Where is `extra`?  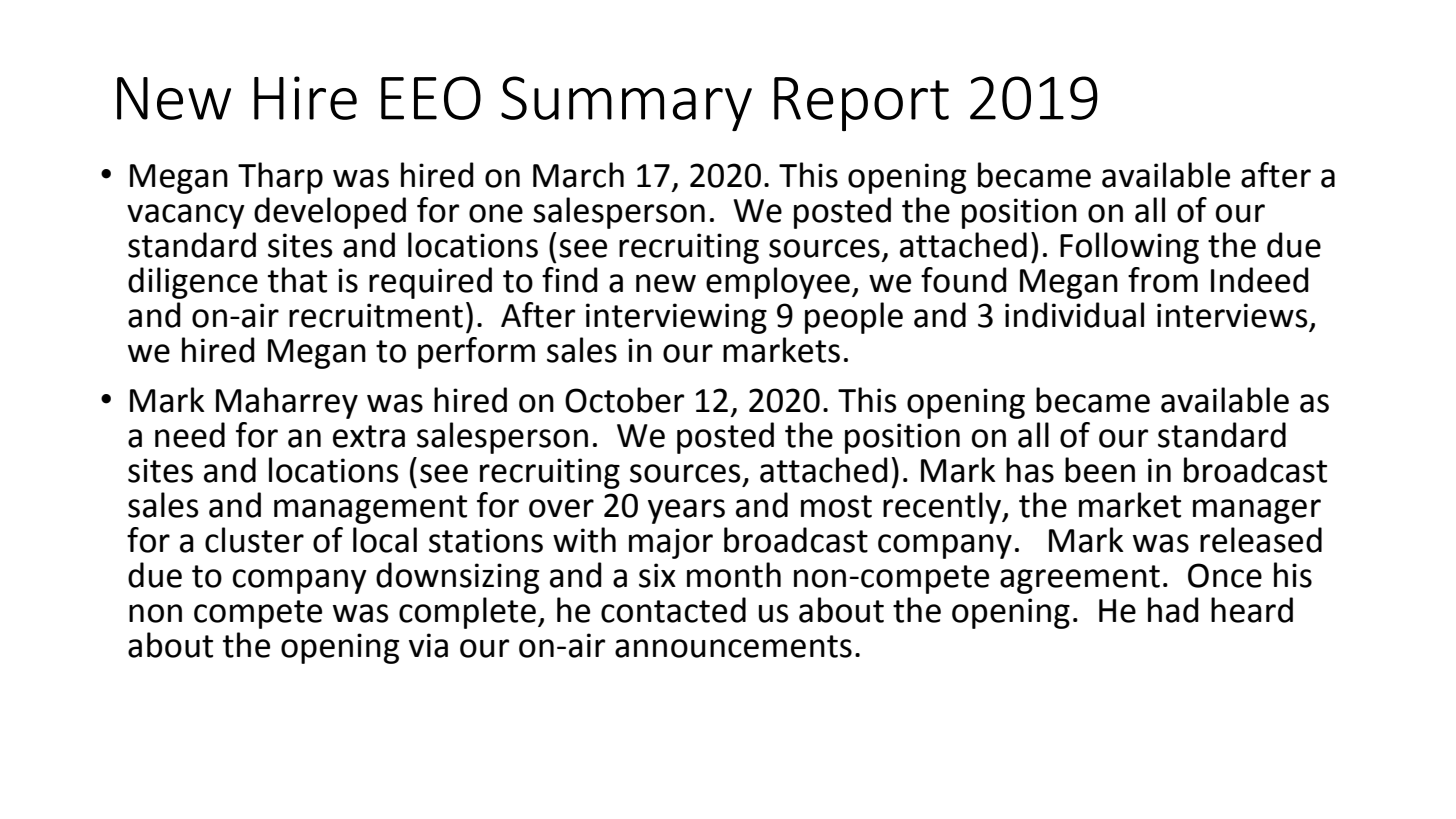
extra is located at coordinates (369, 436).
